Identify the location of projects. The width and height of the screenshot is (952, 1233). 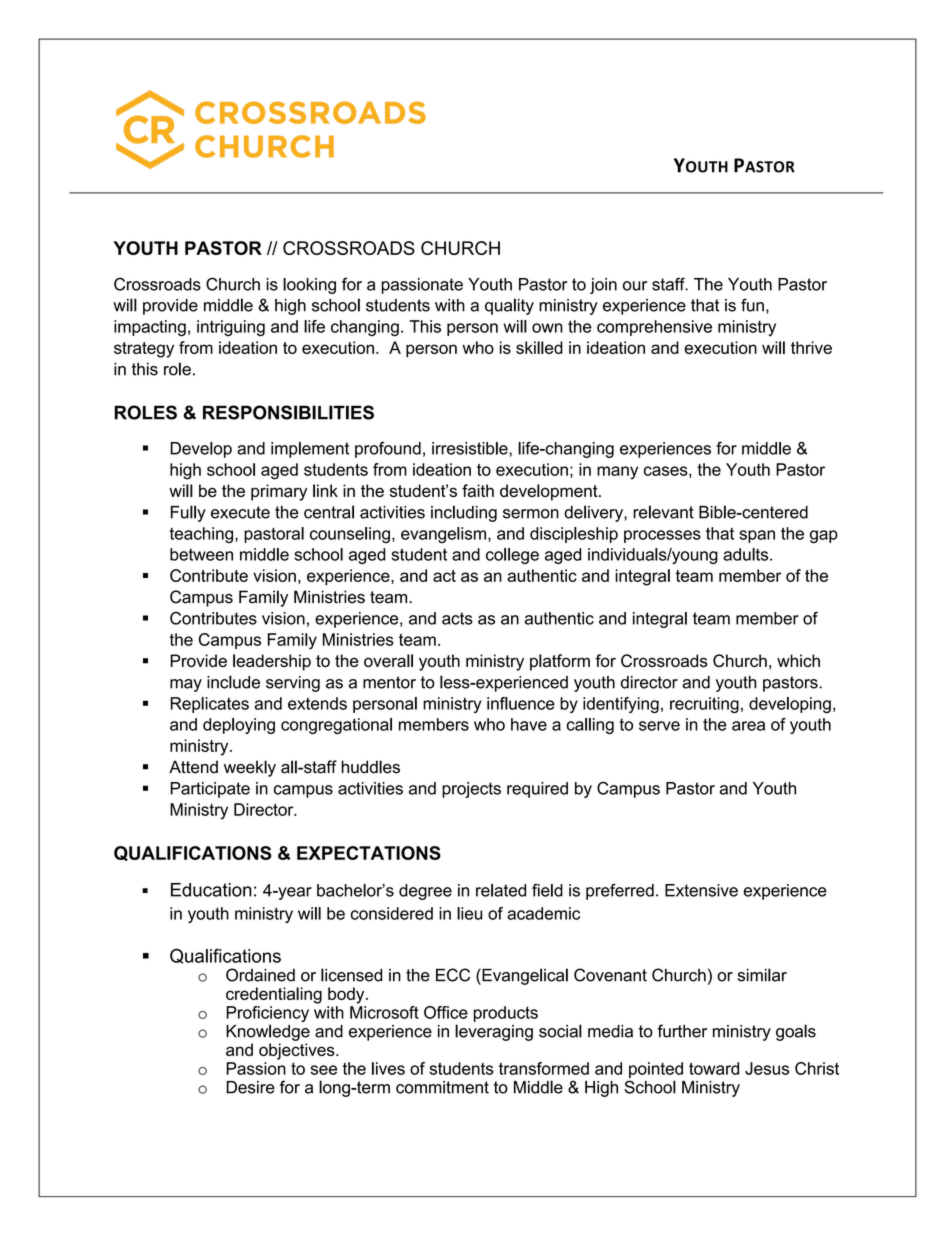
(471, 790).
